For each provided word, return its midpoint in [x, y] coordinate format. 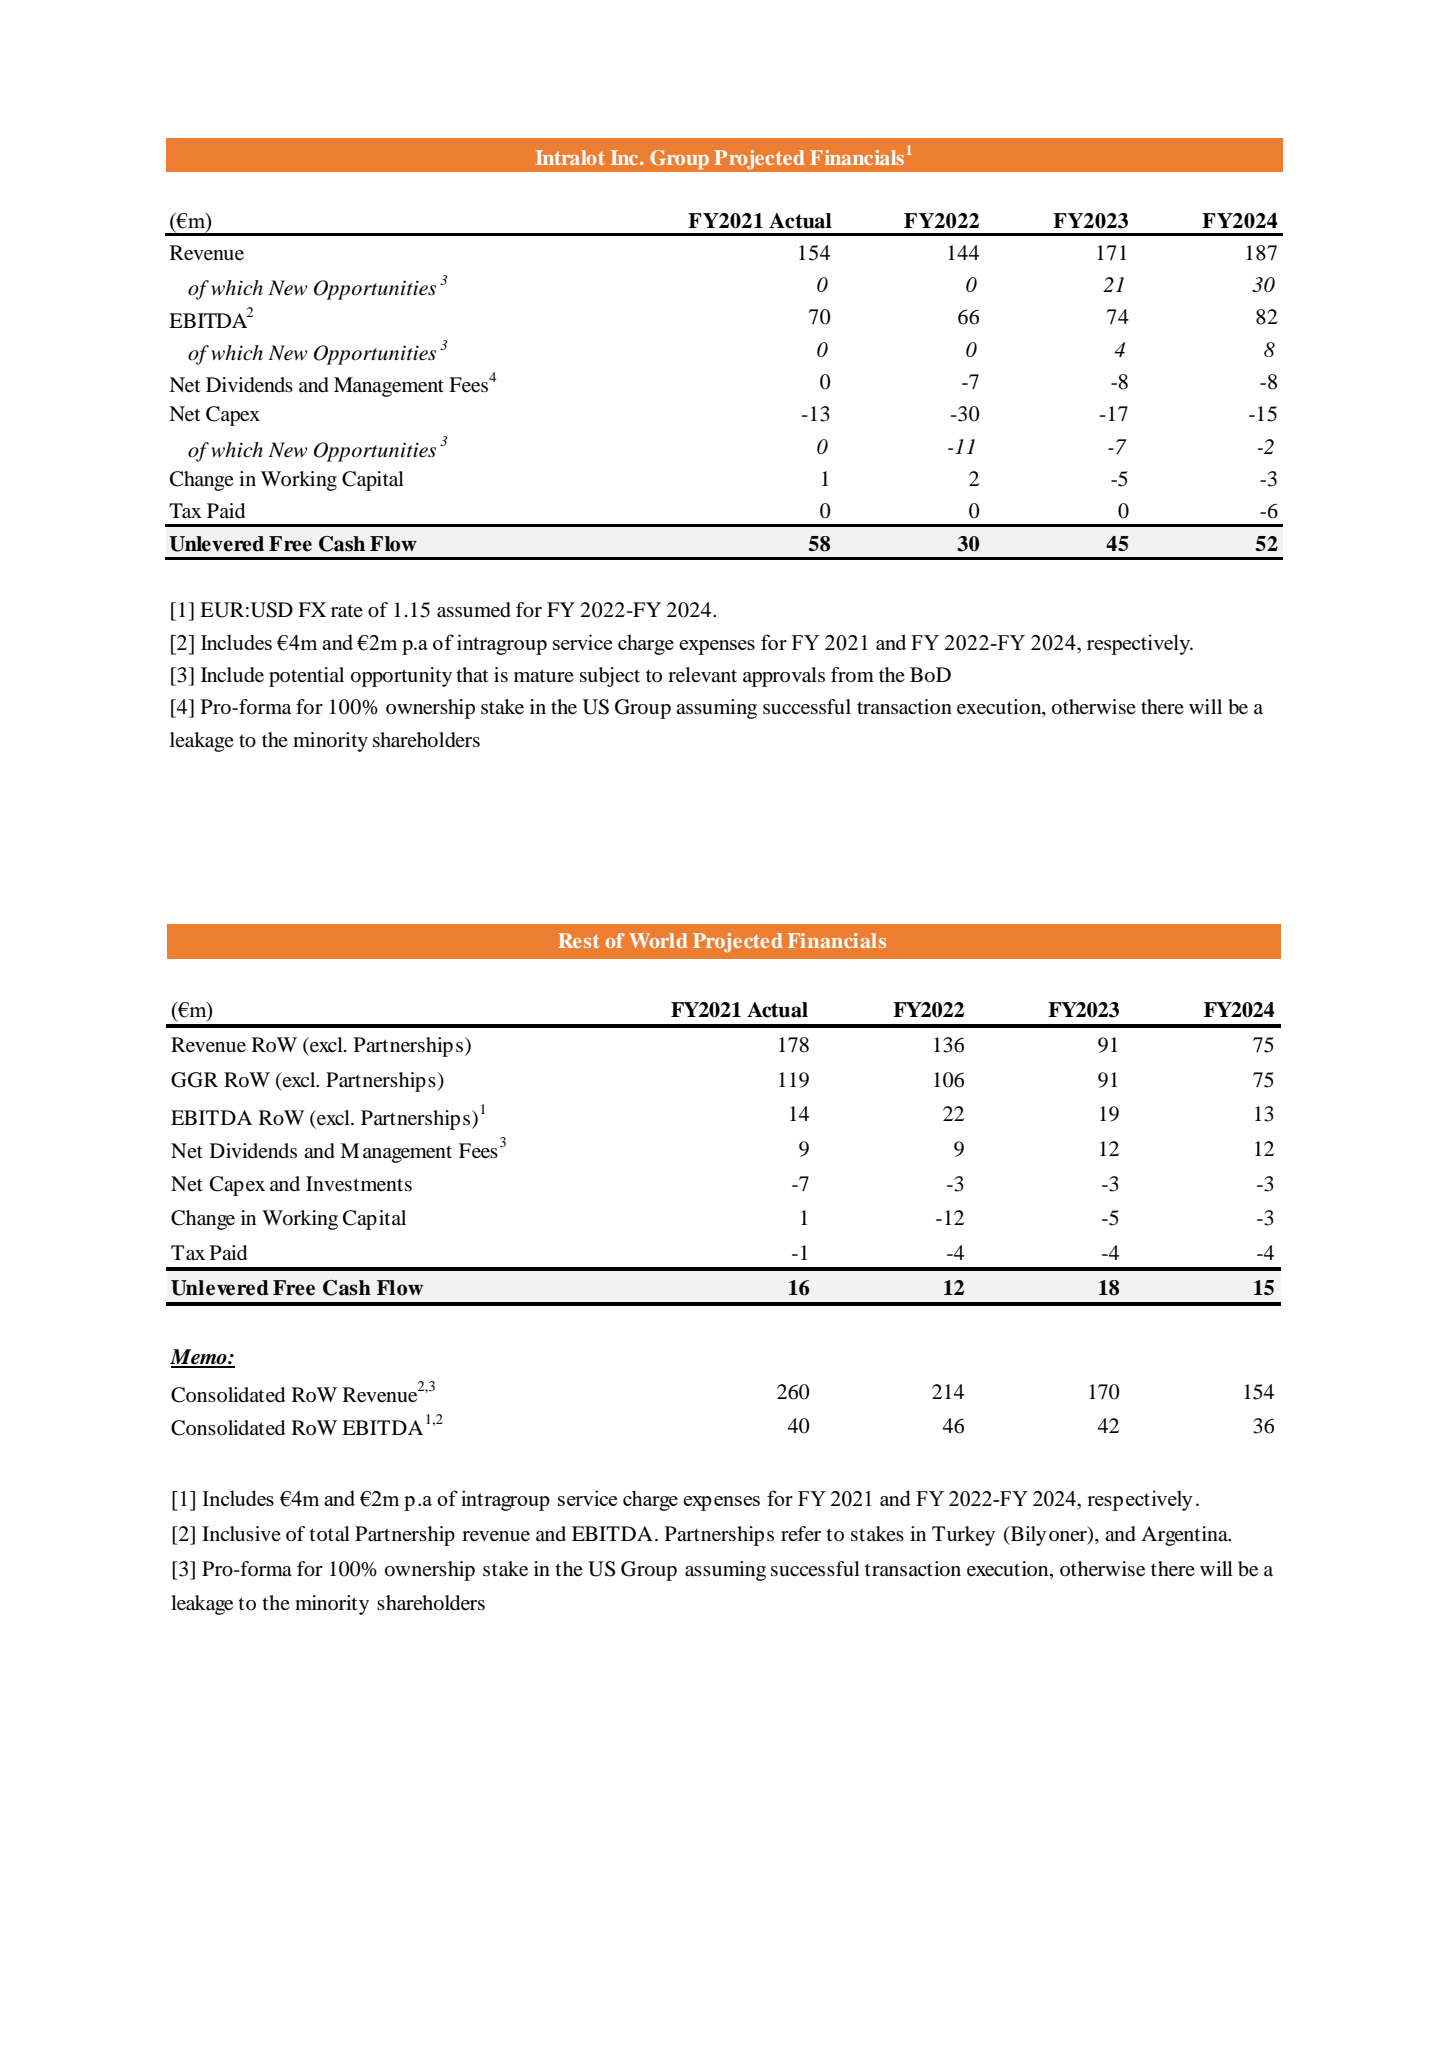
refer [801, 1534]
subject [610, 677]
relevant [702, 675]
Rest [578, 940]
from [852, 675]
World [658, 940]
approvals [784, 677]
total [330, 1533]
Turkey [963, 1536]
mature [544, 675]
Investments [359, 1184]
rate [347, 611]
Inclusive [241, 1533]
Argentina [1185, 1536]
